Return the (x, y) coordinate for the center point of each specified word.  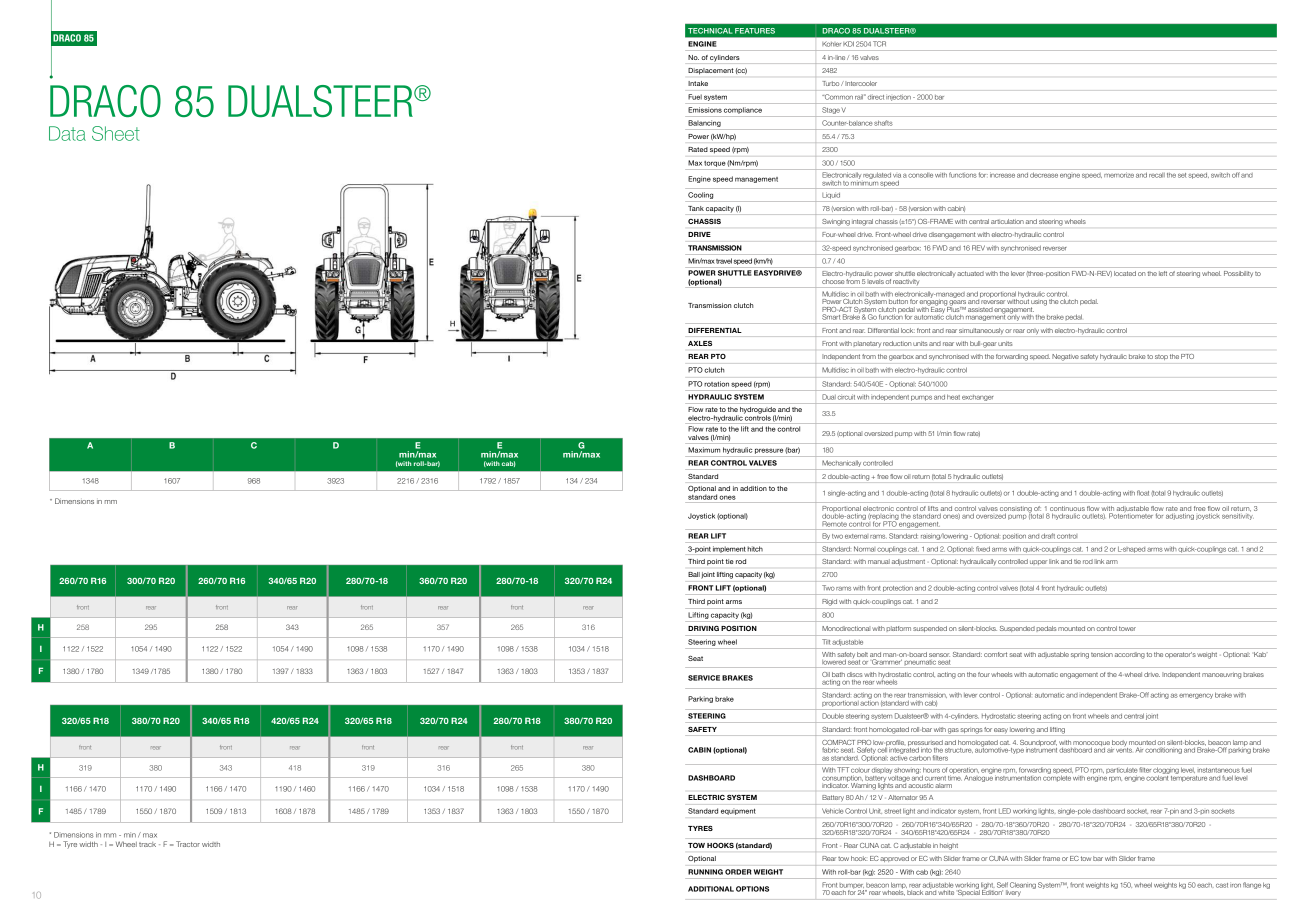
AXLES (700, 343)
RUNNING (705, 872)
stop (1161, 357)
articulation (1007, 221)
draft (1048, 536)
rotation (717, 384)
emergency (1196, 696)
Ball (694, 574)
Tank (696, 208)
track (147, 844)
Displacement (710, 71)
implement (729, 549)
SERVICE (704, 678)
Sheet (116, 133)
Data (67, 133)
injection (898, 98)
